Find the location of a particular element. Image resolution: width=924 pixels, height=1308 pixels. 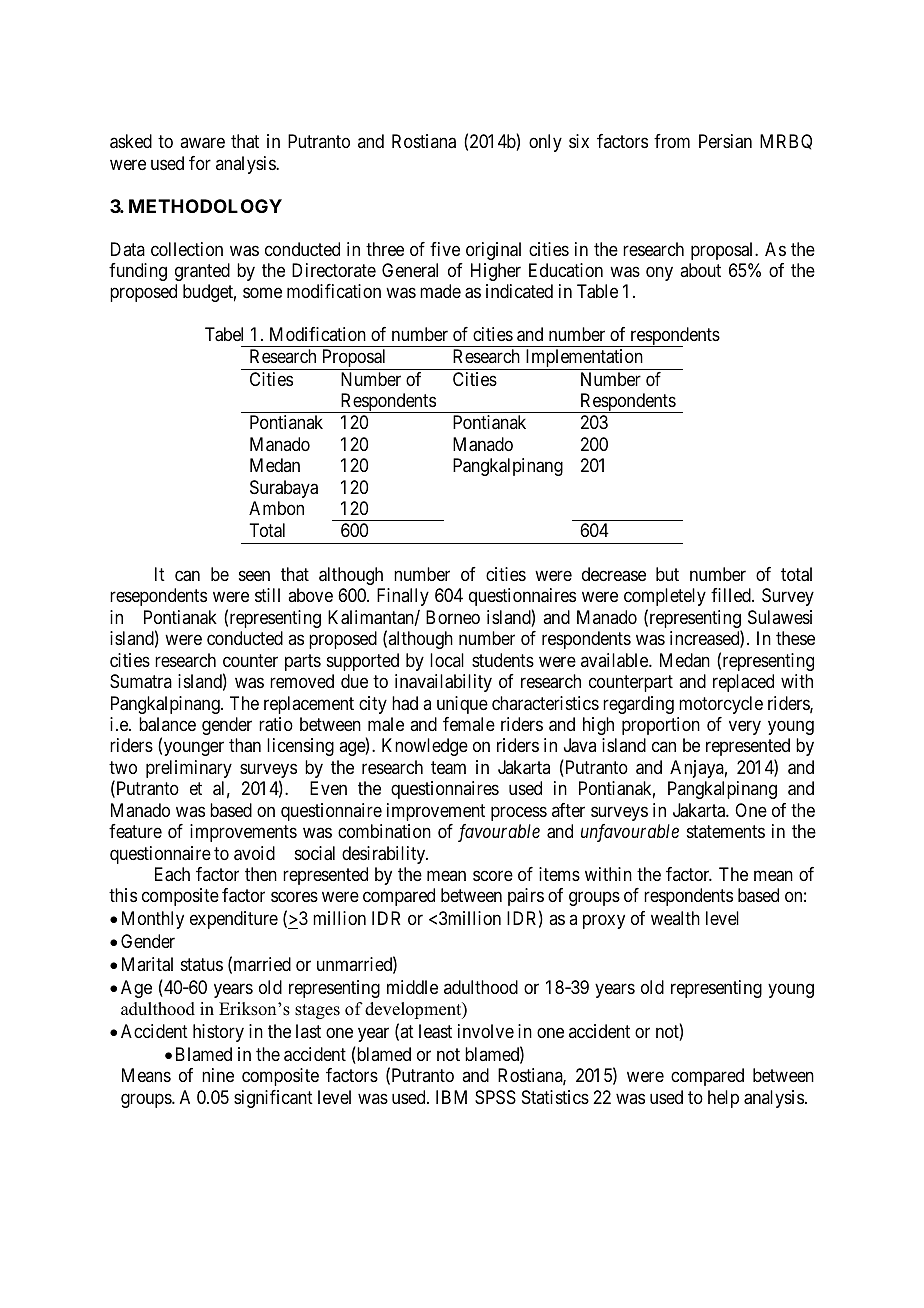

for is located at coordinates (200, 163).
